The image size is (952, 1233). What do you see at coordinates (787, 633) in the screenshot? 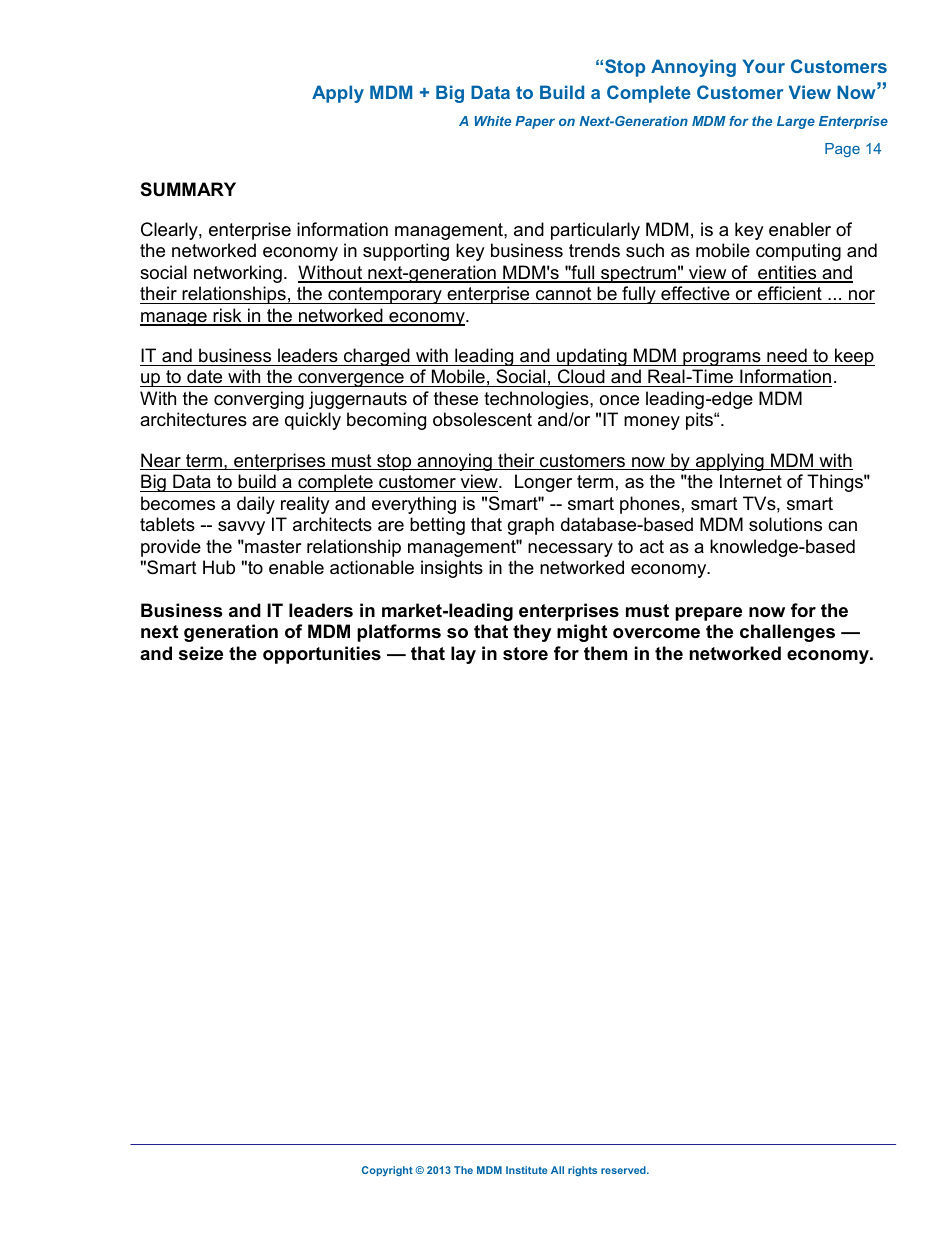
I see `challenges` at bounding box center [787, 633].
